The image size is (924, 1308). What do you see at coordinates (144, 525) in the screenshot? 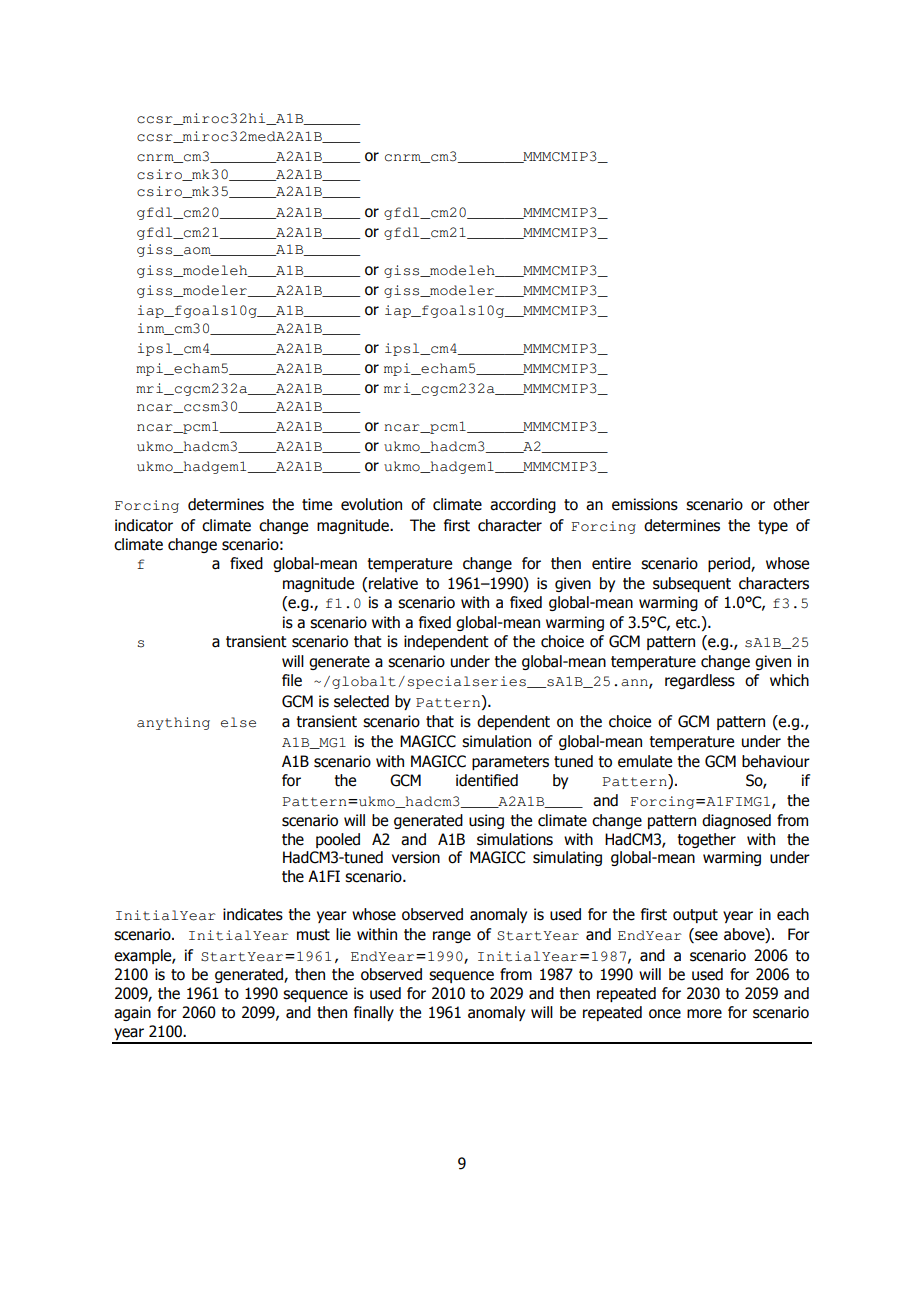
I see `indicator` at bounding box center [144, 525].
